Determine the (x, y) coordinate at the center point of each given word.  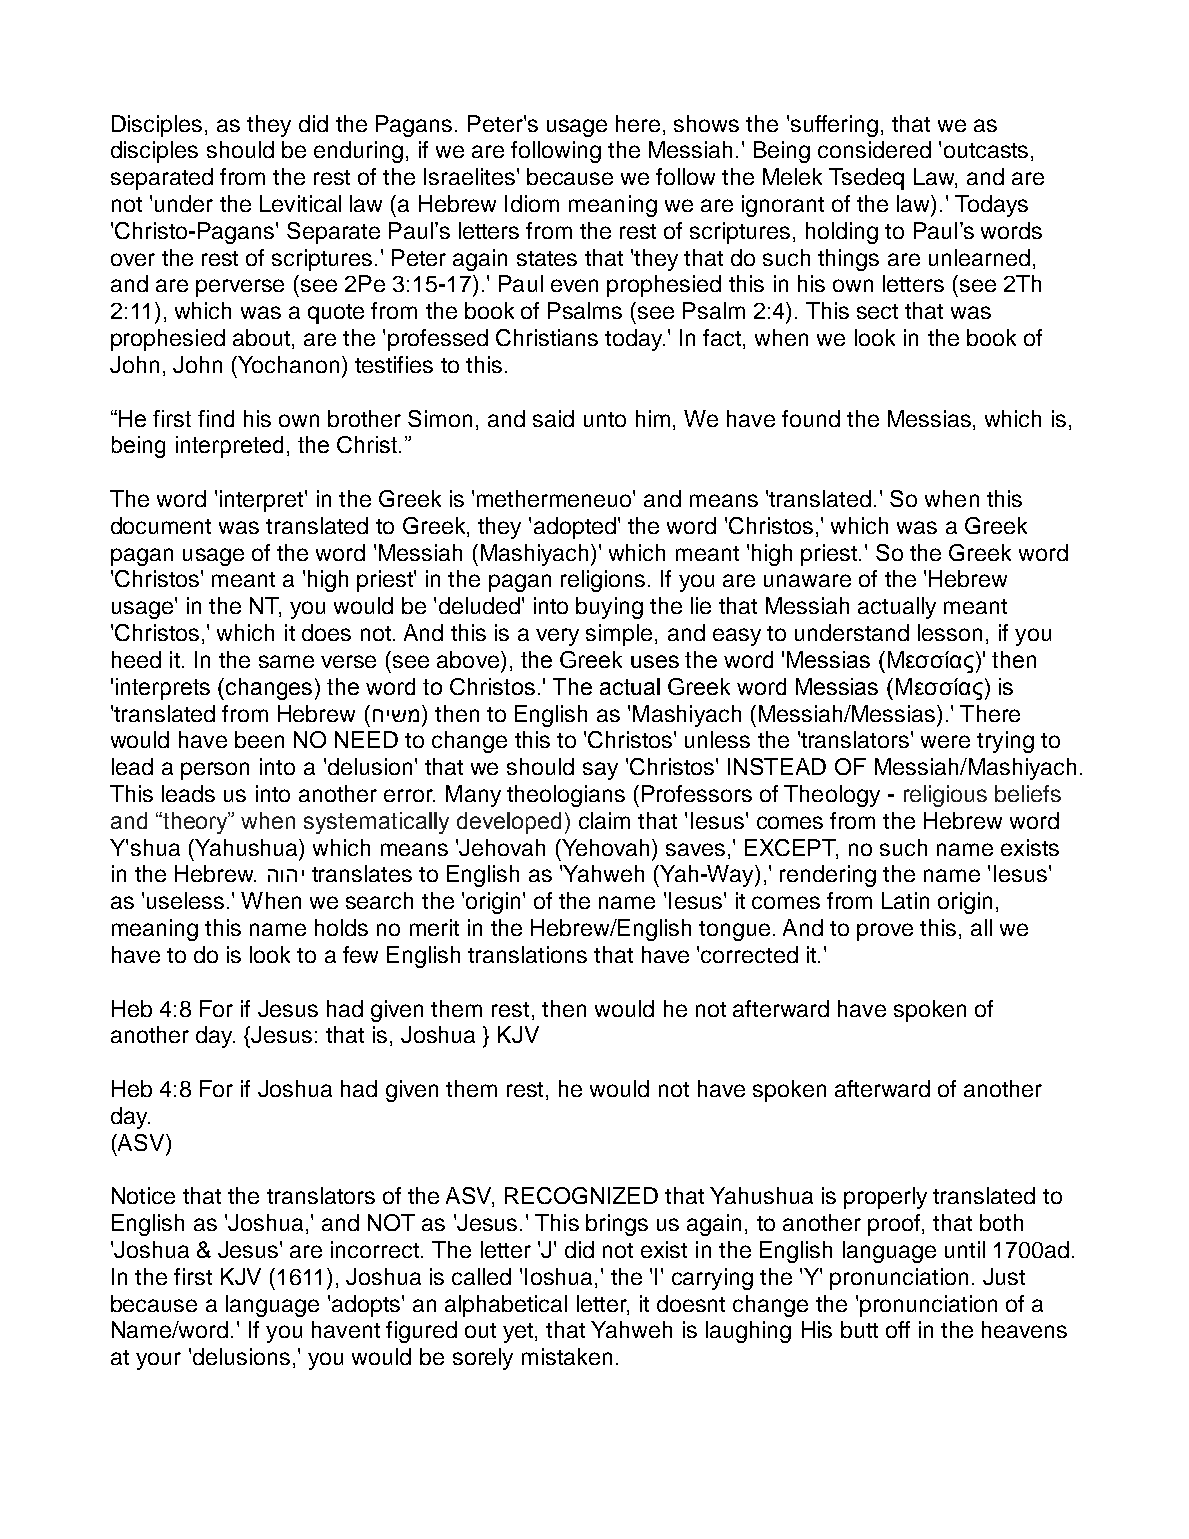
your (158, 1361)
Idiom (532, 203)
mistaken (567, 1356)
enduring (358, 152)
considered (874, 149)
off (898, 1329)
